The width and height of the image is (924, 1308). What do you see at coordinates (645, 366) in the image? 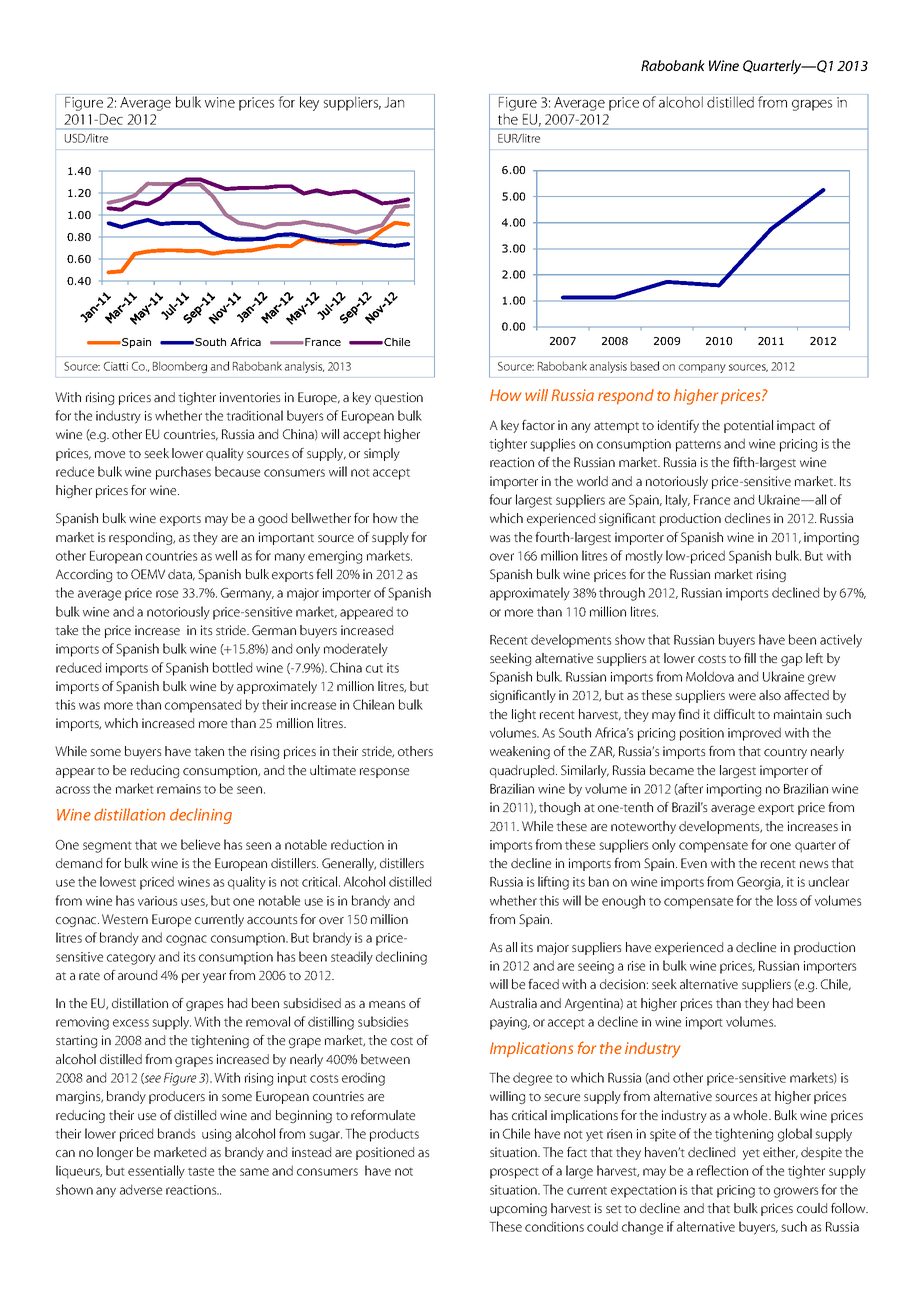
I see `based` at bounding box center [645, 366].
